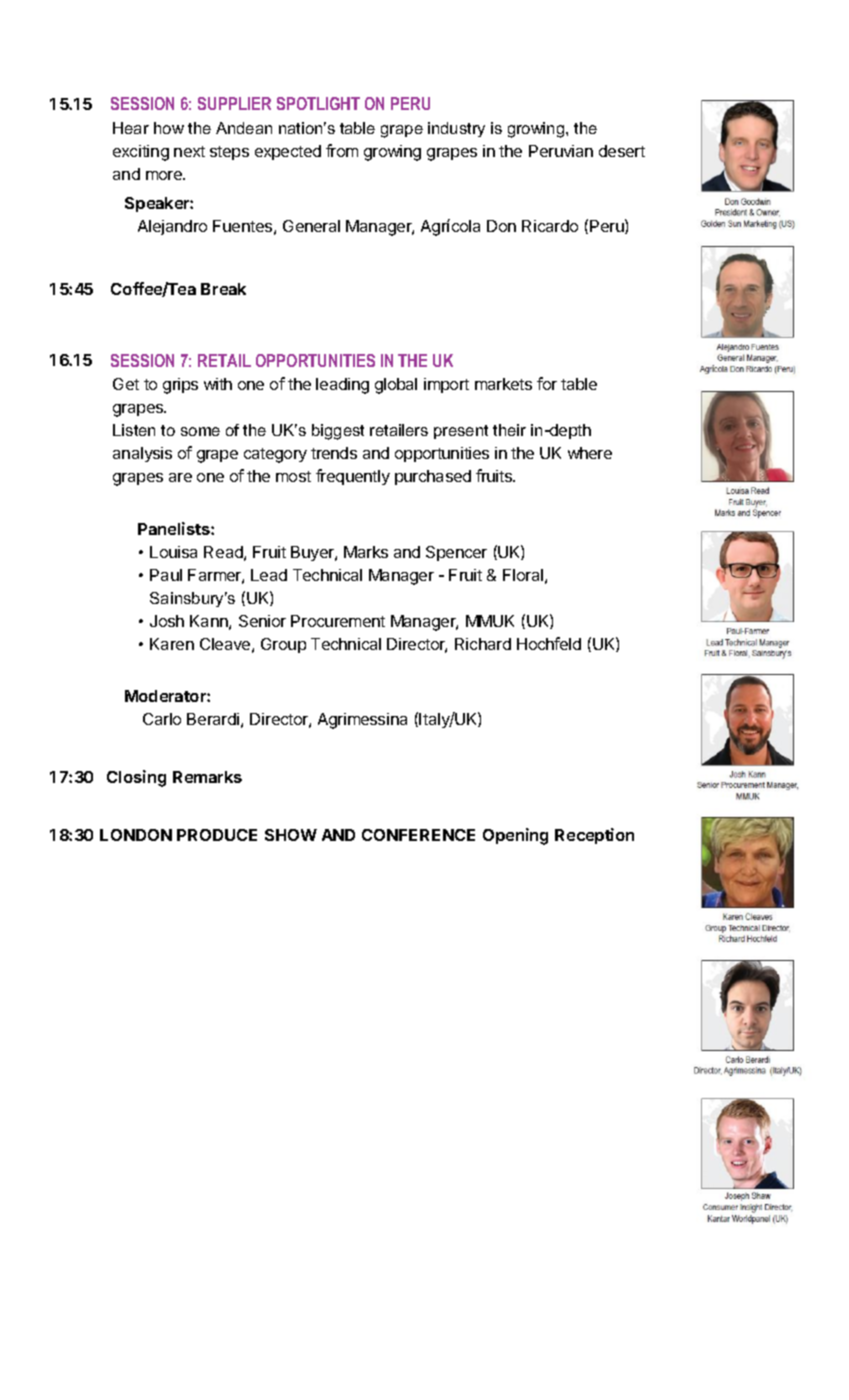 The height and width of the screenshot is (1400, 849). I want to click on Floral, so click(523, 575).
